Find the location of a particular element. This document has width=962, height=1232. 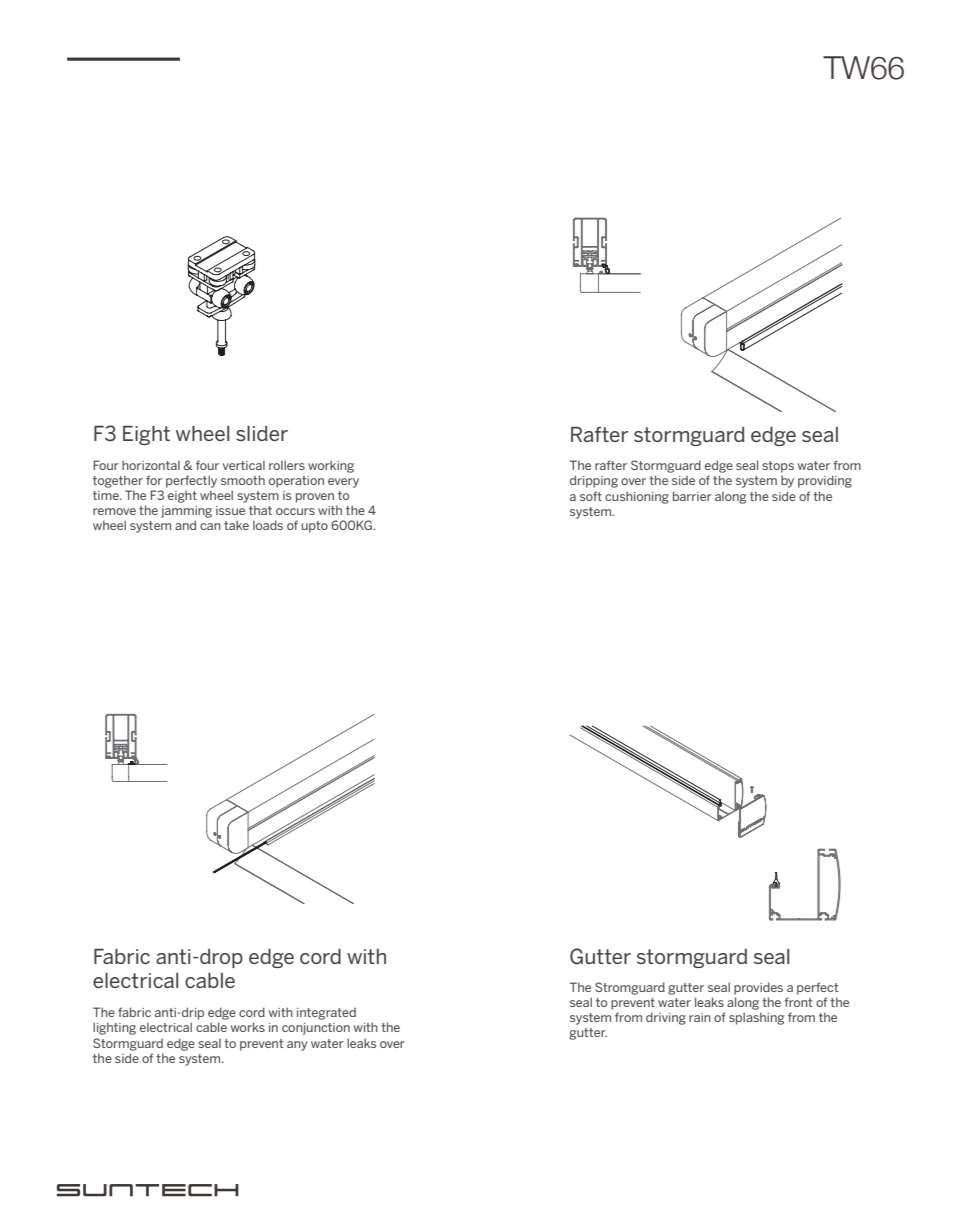

splashing is located at coordinates (756, 1018).
